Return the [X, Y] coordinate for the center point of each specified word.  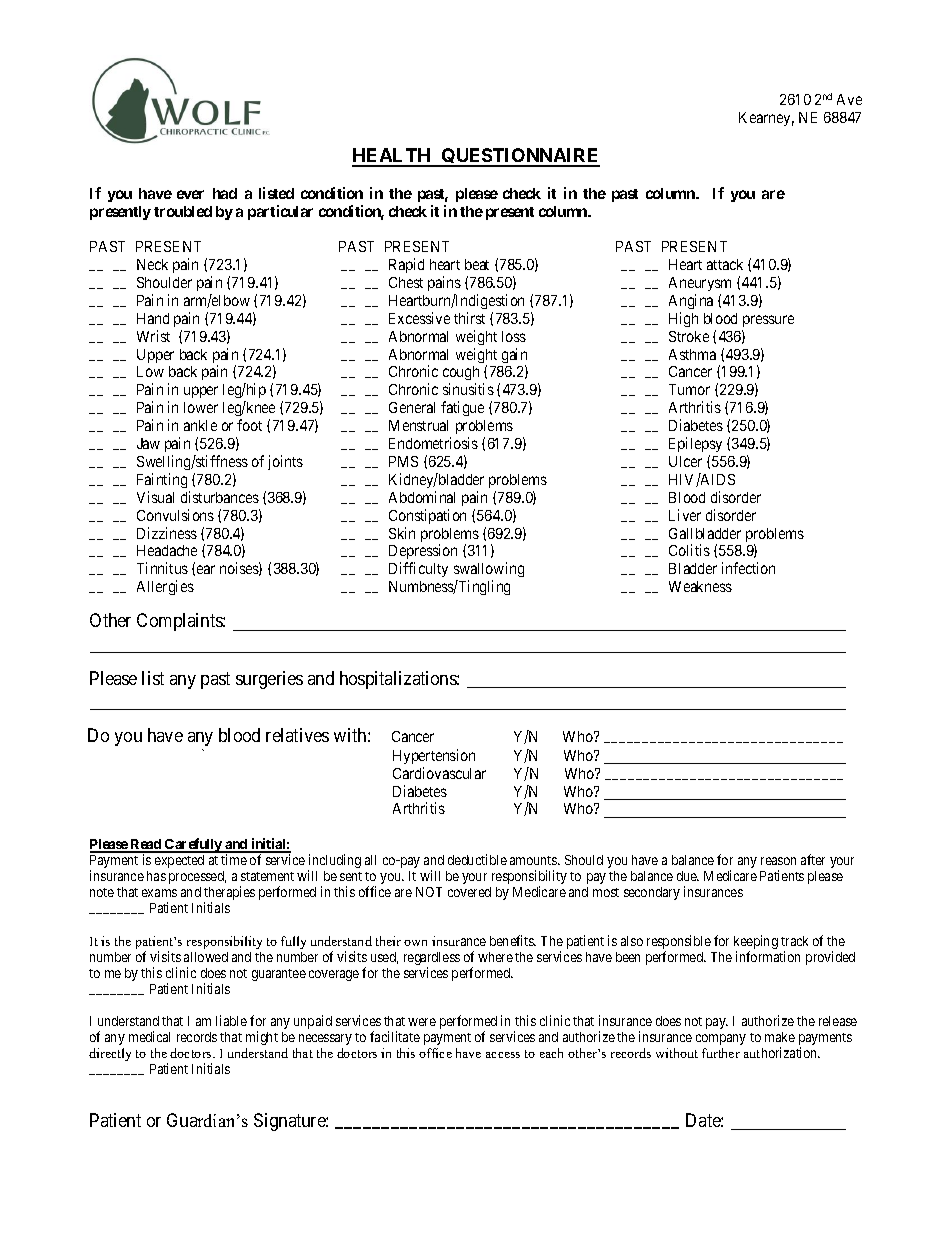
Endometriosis [433, 443]
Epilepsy [695, 444]
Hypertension [434, 756]
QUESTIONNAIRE [520, 157]
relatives [297, 735]
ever [190, 194]
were [422, 1022]
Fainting [162, 480]
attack [725, 264]
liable [231, 1020]
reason [778, 861]
